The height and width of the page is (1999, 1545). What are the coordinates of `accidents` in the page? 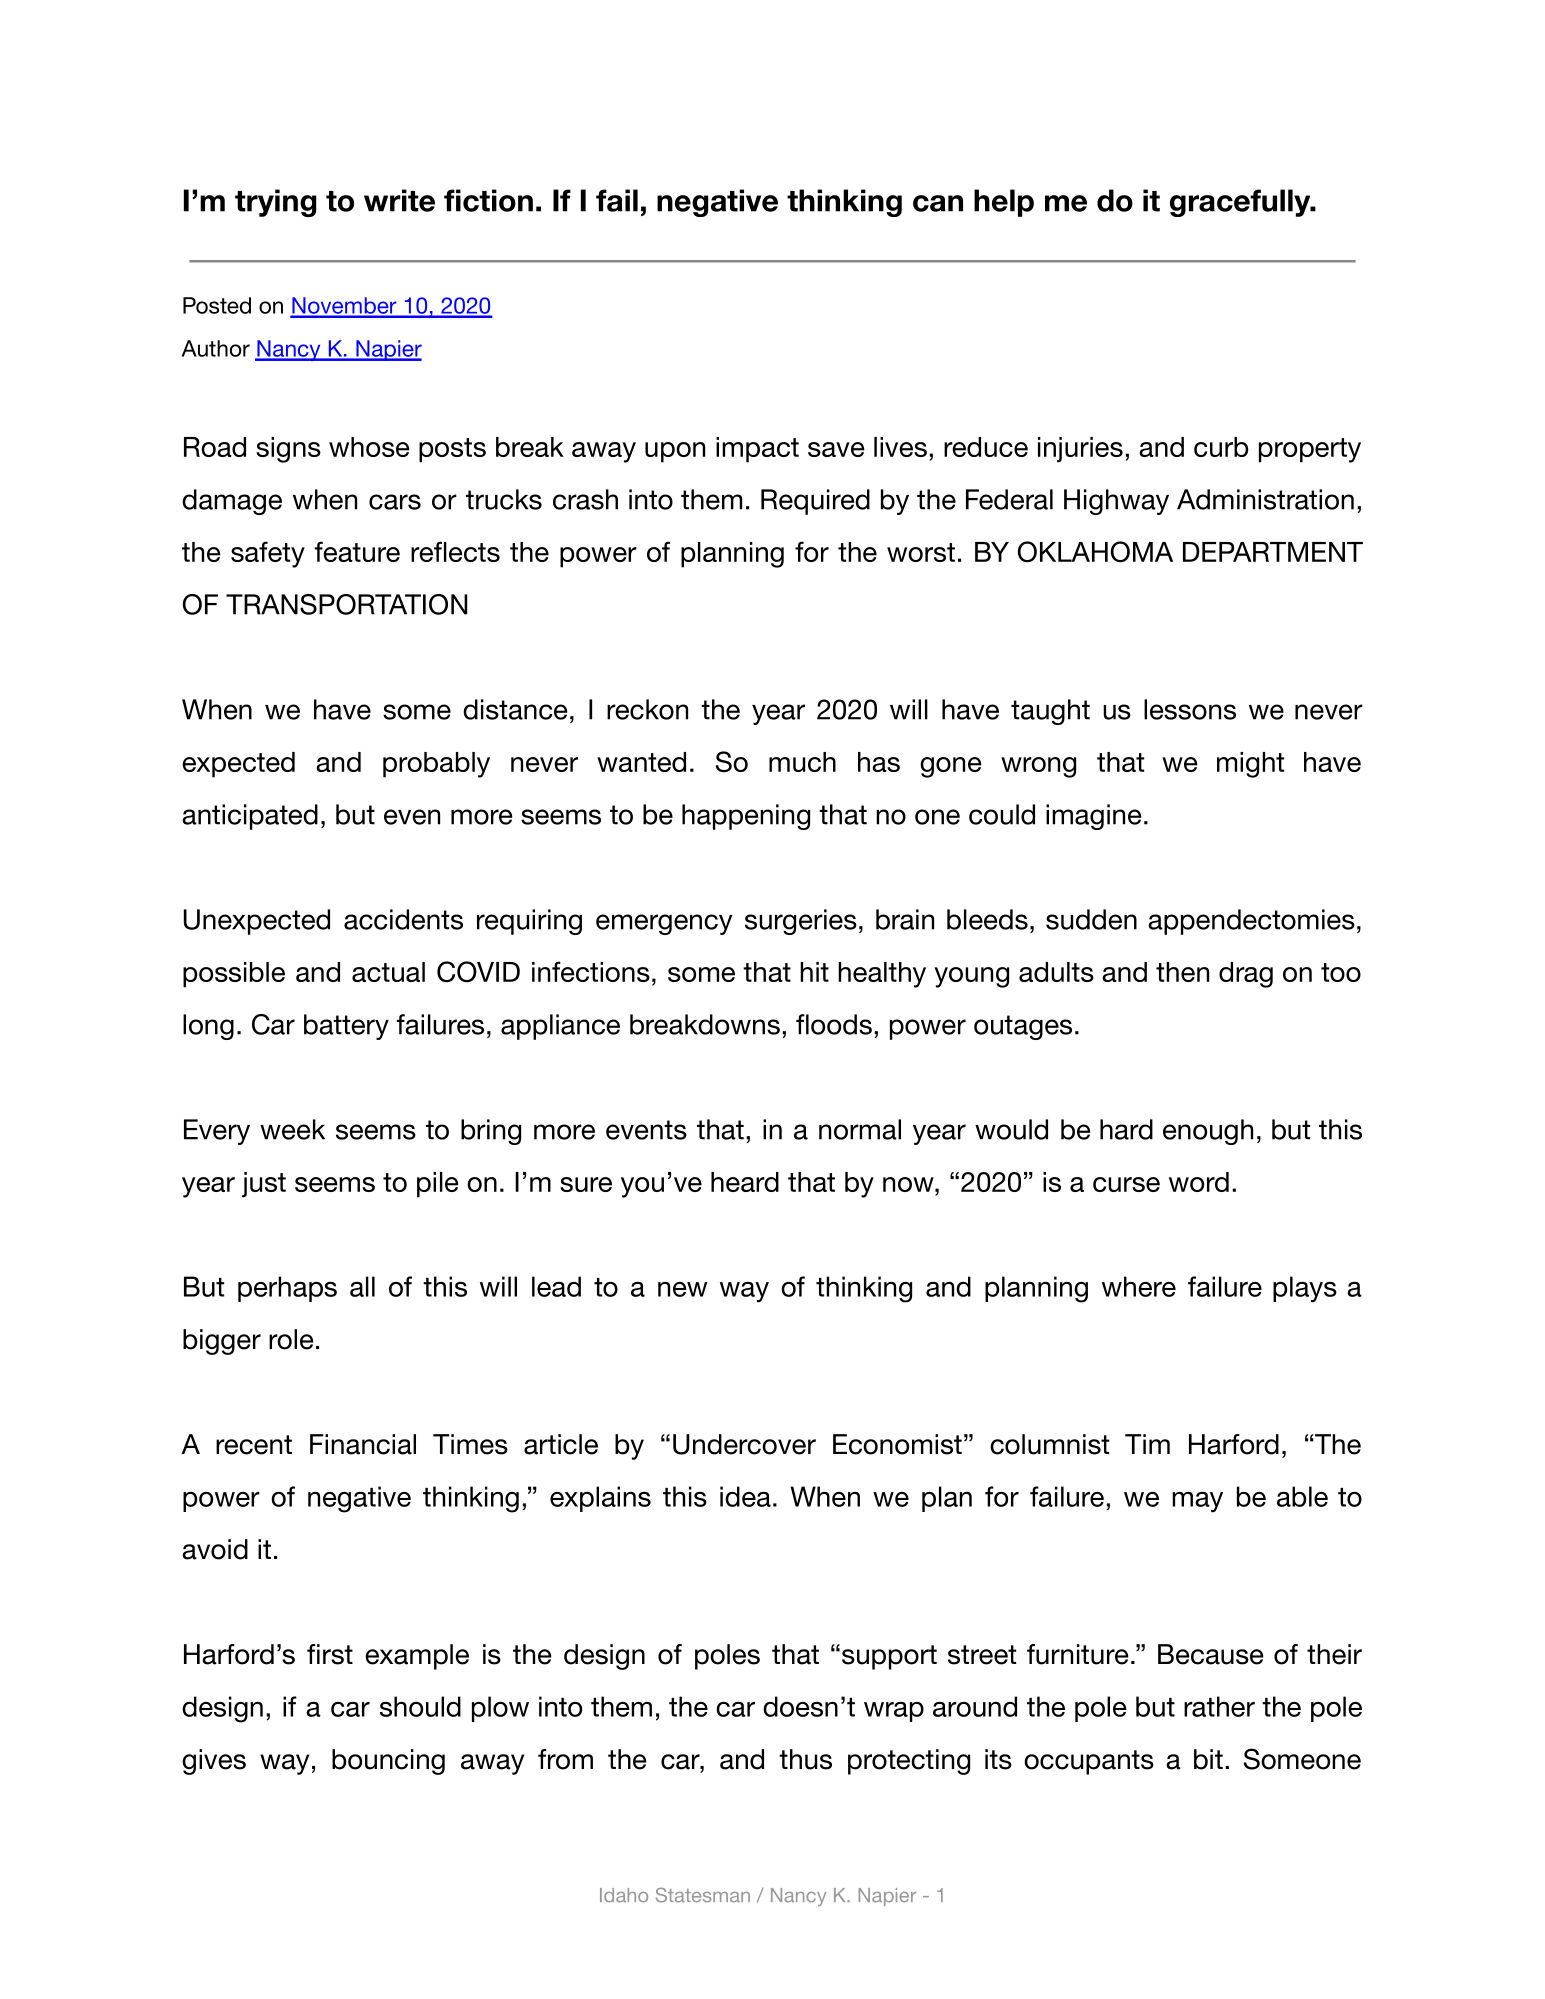 It's located at (403, 919).
